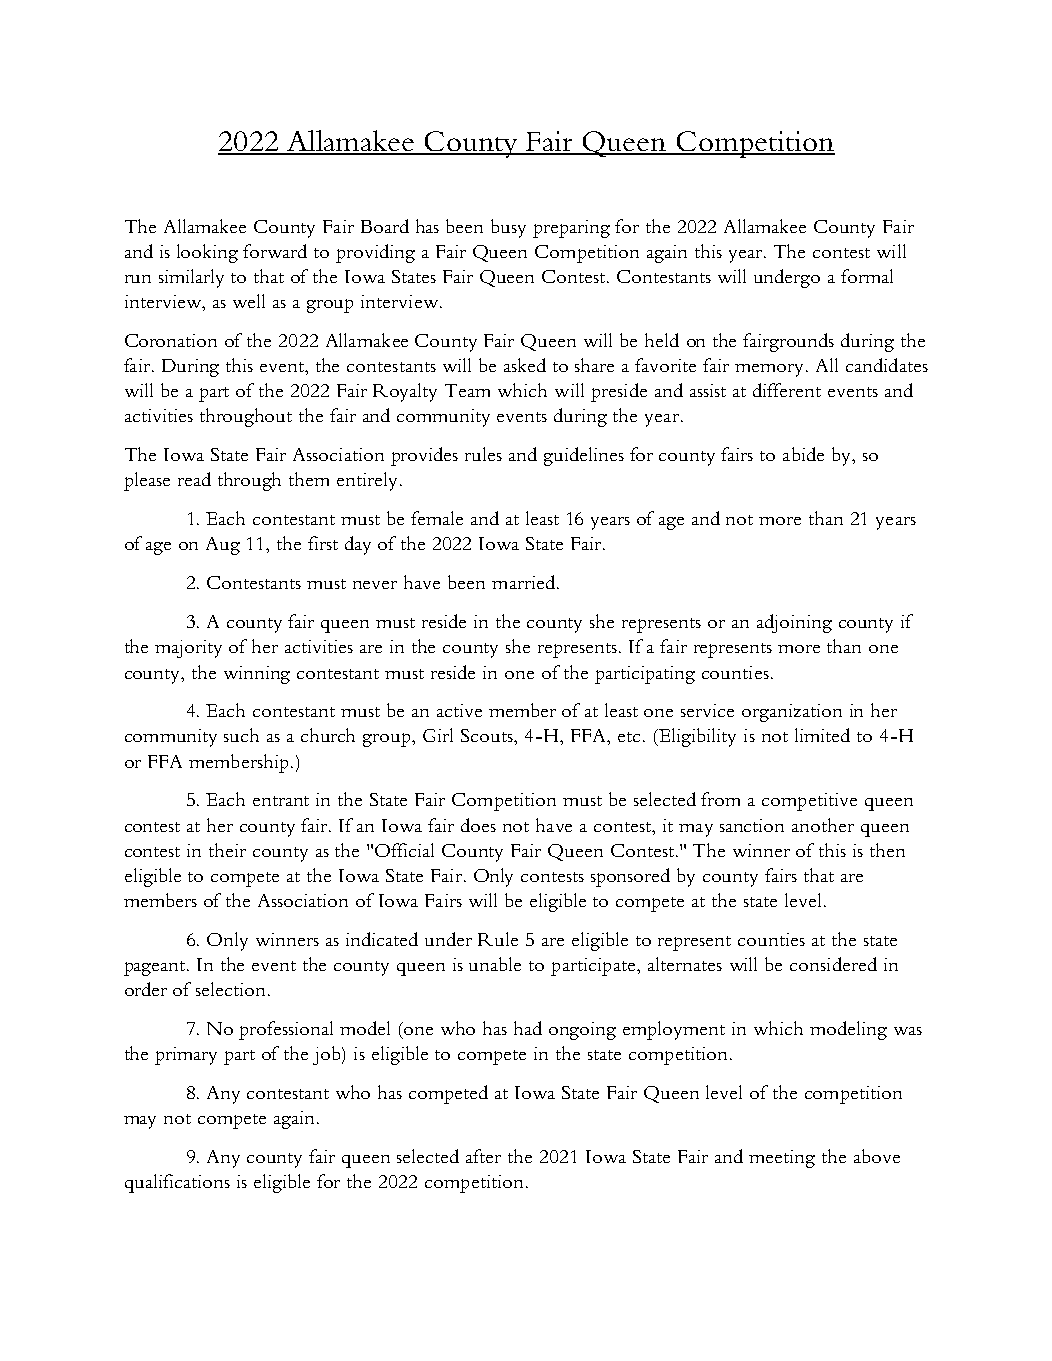 This document has height=1361, width=1052. Describe the element at coordinates (207, 253) in the document. I see `looking` at that location.
